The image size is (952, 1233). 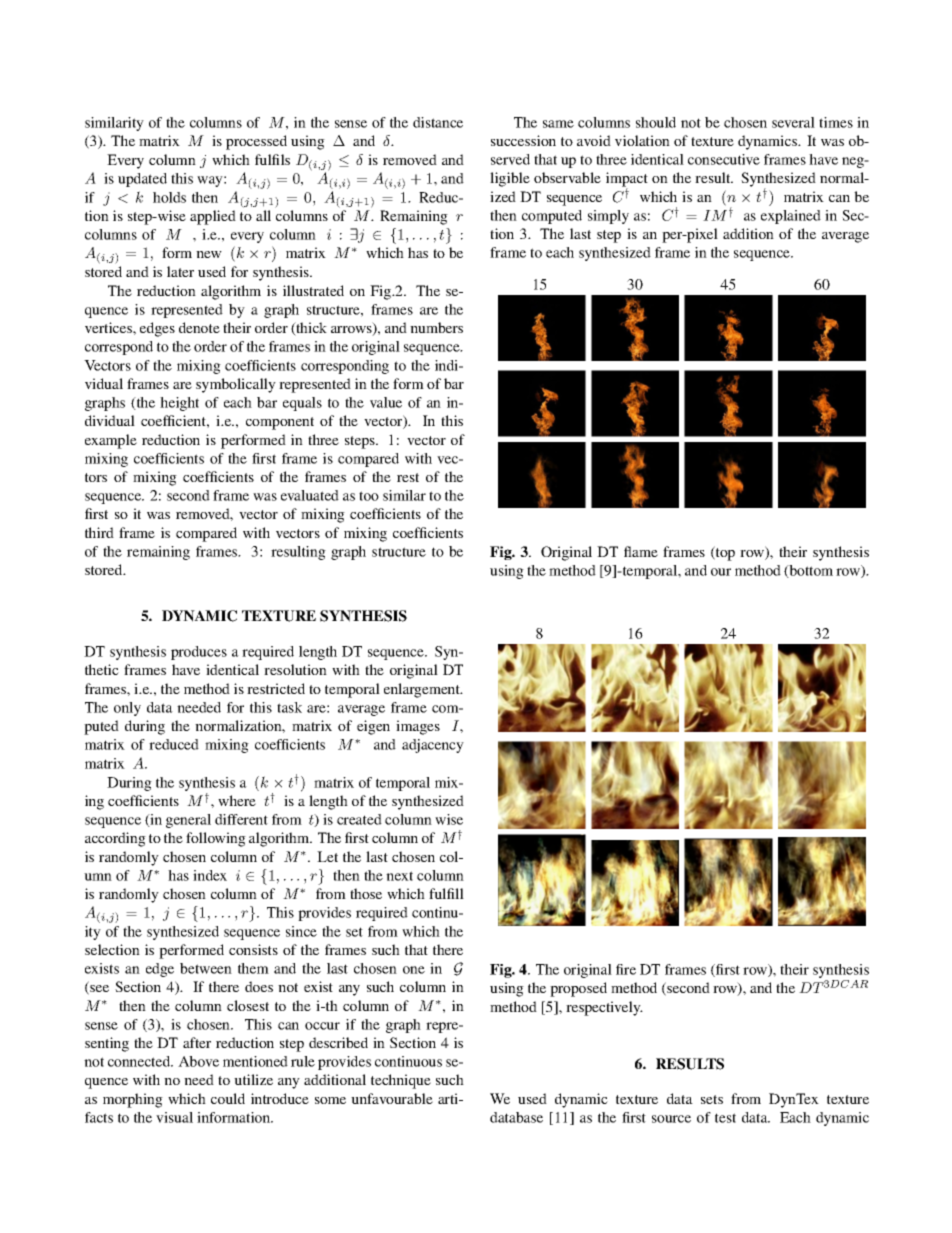 What do you see at coordinates (111, 441) in the screenshot?
I see `example` at bounding box center [111, 441].
